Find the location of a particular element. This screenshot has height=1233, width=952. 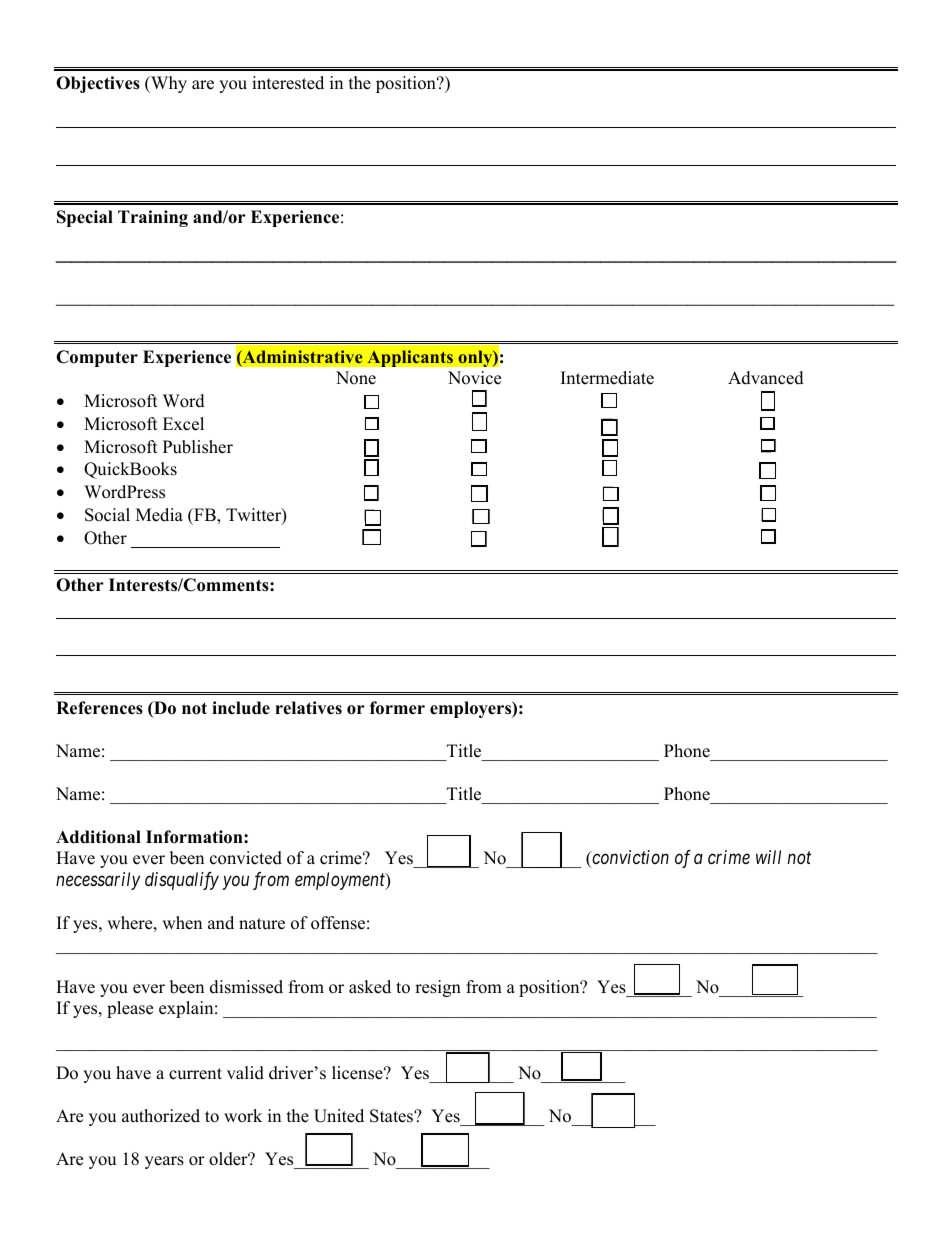

Novice is located at coordinates (474, 378).
